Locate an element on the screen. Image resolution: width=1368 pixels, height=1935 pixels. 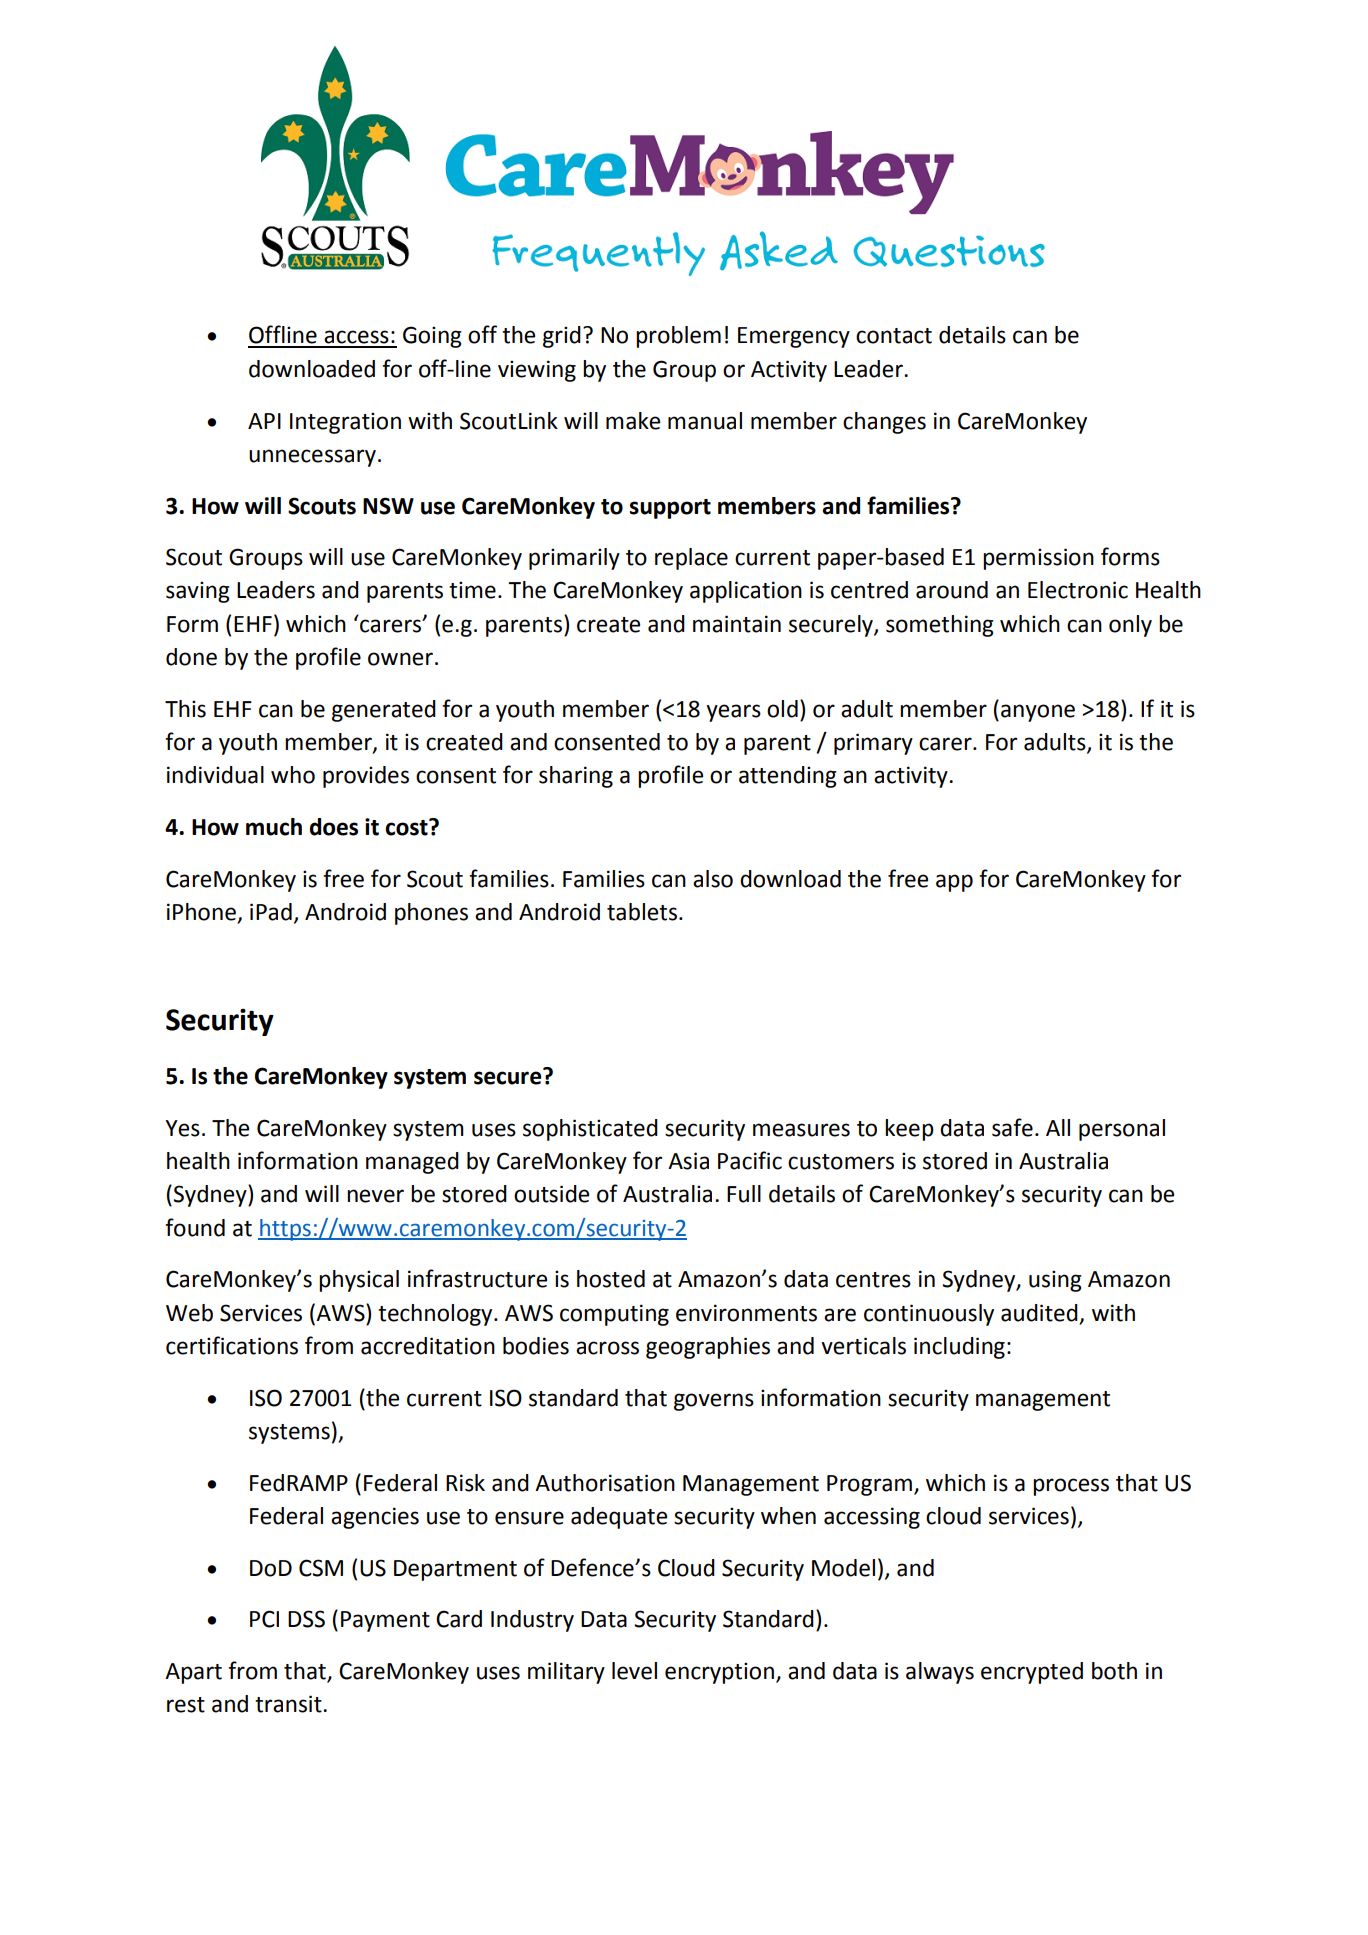
API is located at coordinates (264, 421).
